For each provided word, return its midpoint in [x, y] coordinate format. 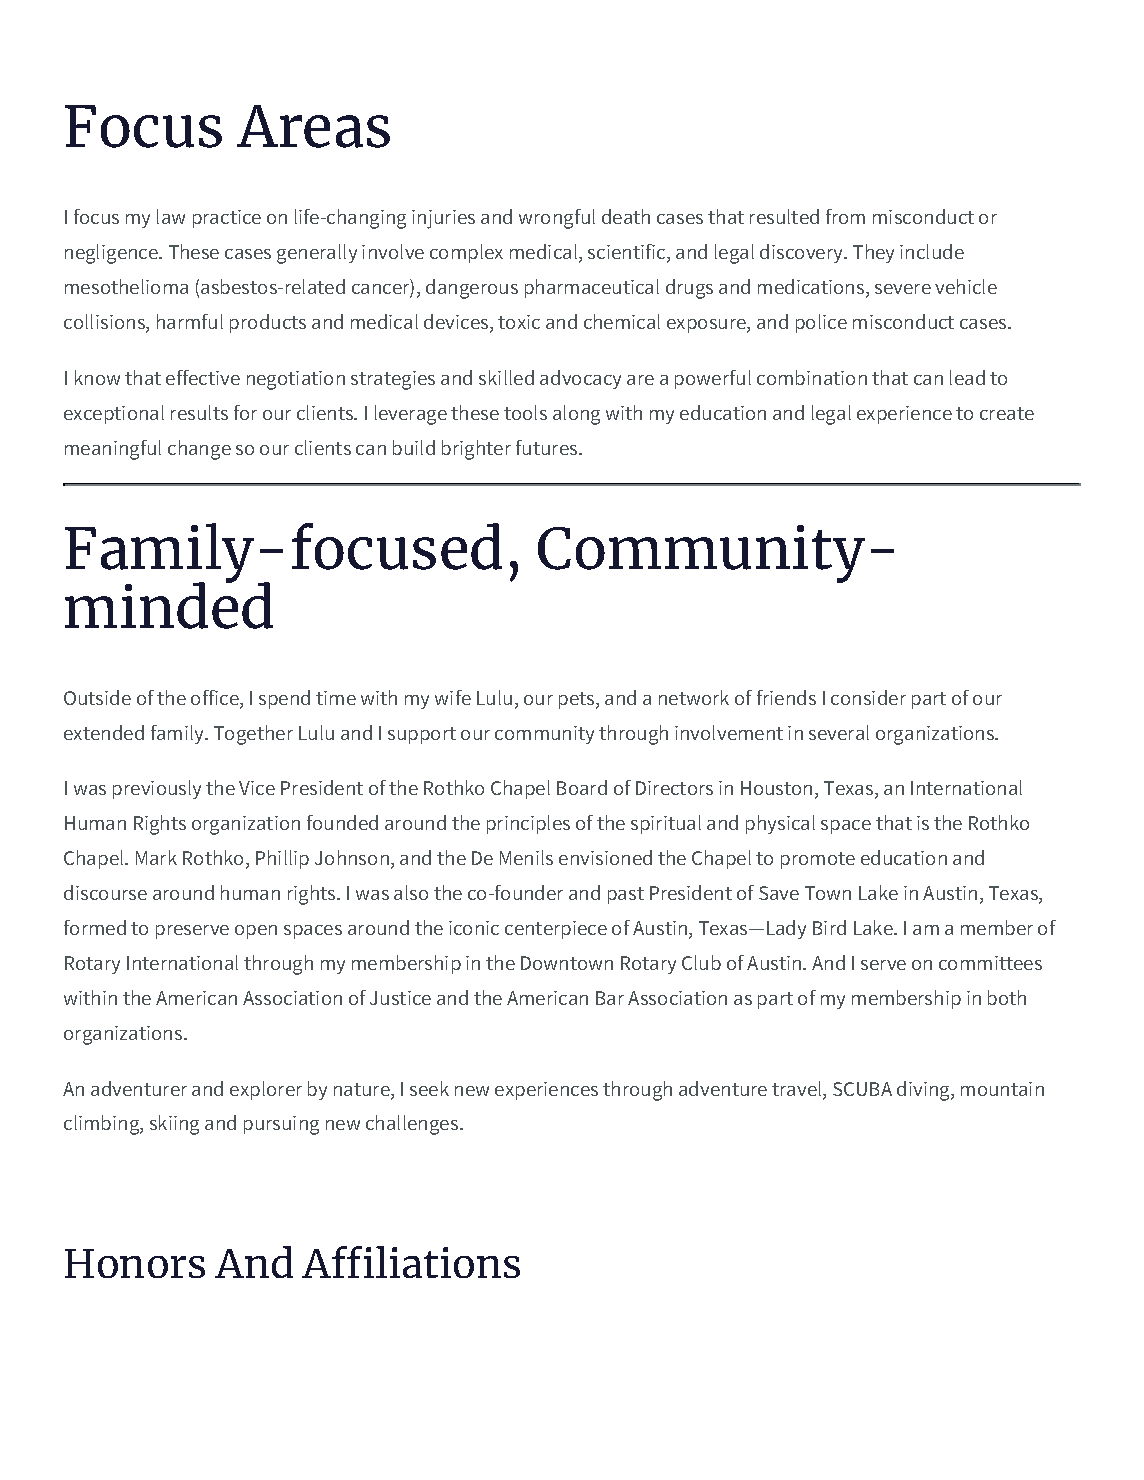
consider [868, 697]
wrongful [557, 219]
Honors [135, 1263]
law [171, 216]
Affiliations [411, 1262]
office [216, 699]
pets [578, 700]
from [845, 216]
